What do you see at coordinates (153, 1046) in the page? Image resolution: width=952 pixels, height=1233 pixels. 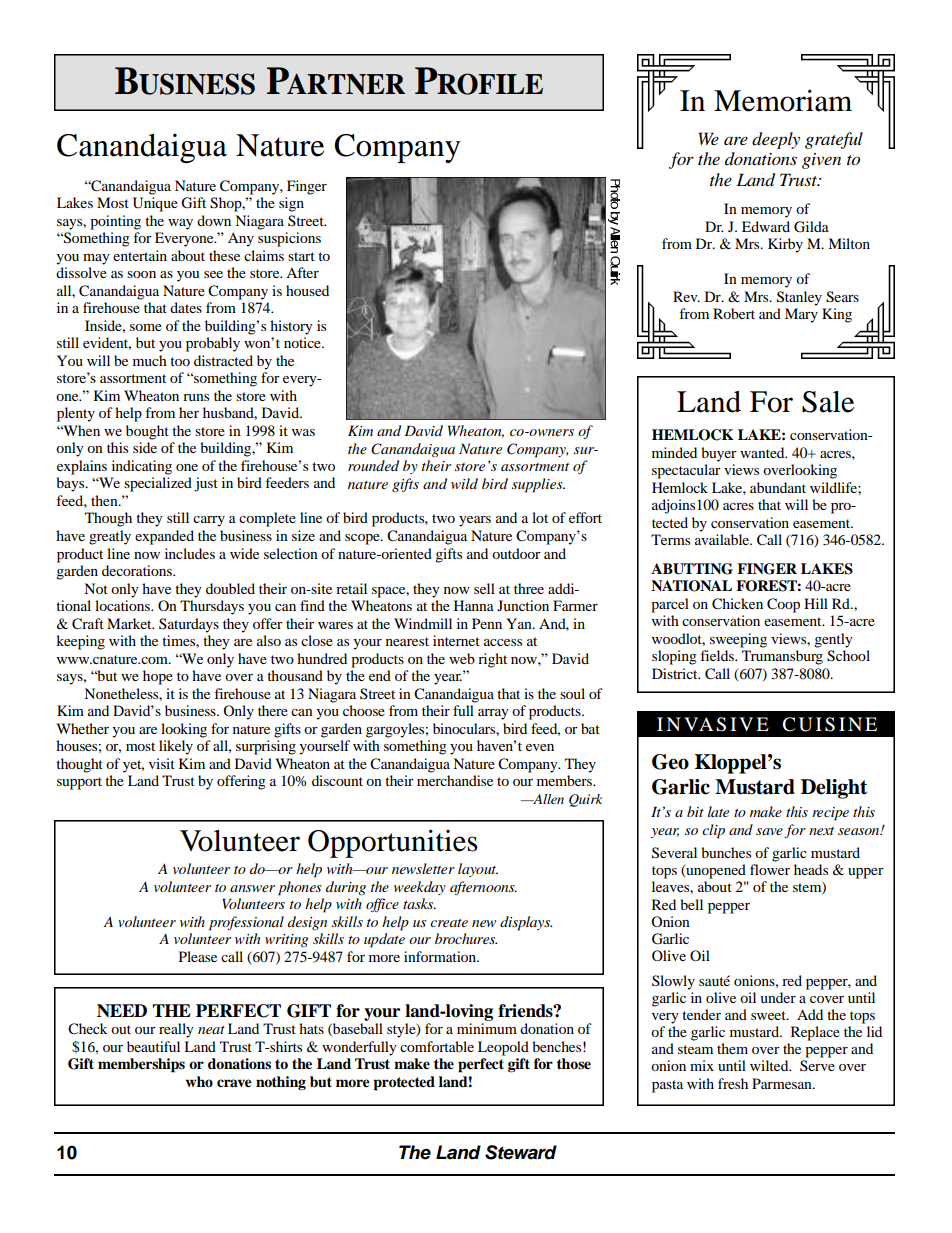 I see `beautiful` at bounding box center [153, 1046].
